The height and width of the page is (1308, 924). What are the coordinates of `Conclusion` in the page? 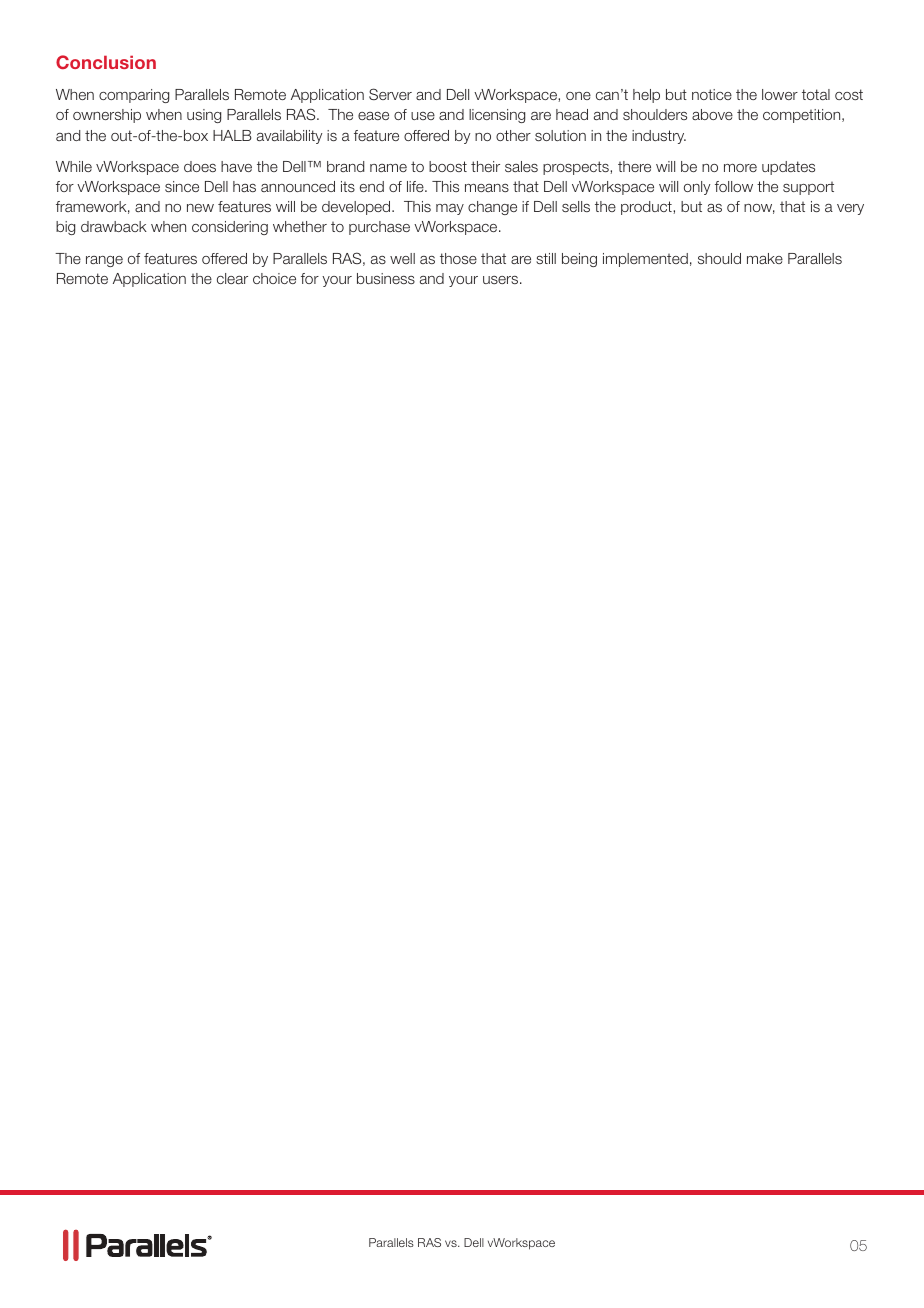 It's located at (106, 62).
